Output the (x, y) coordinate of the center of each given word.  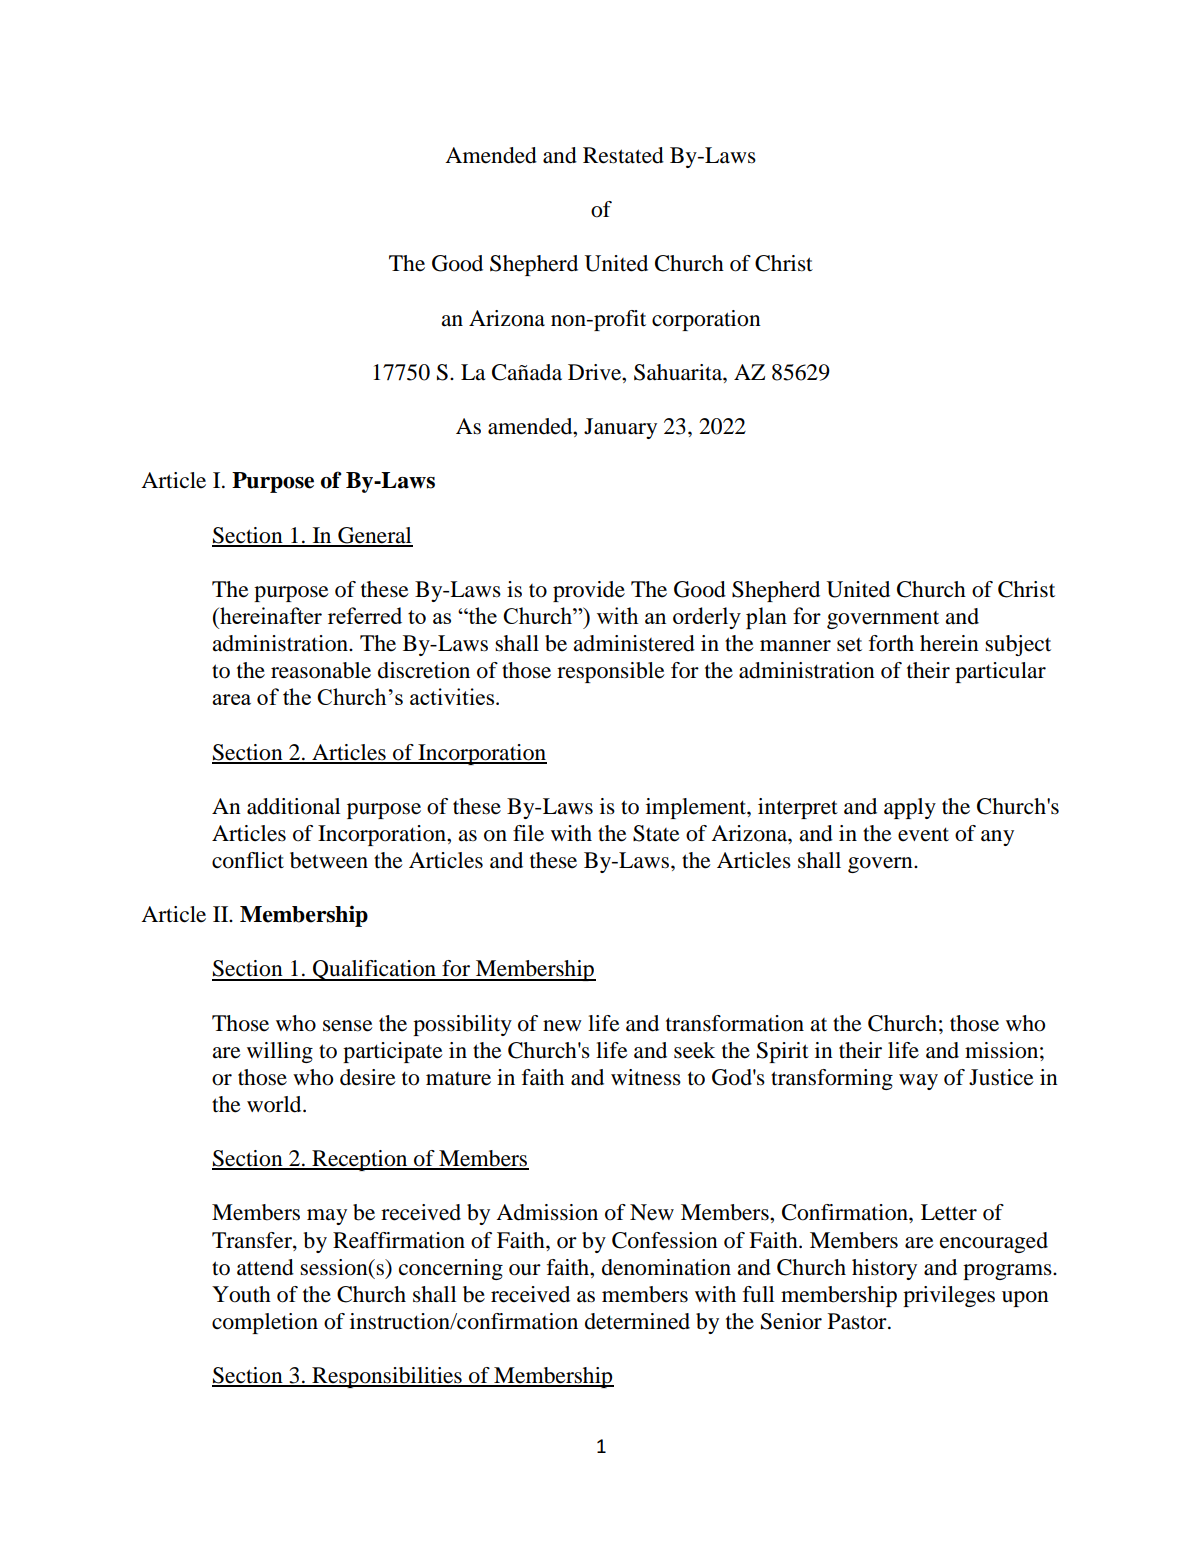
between (329, 860)
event (923, 834)
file (528, 833)
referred (365, 615)
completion (265, 1323)
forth (891, 643)
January (620, 428)
